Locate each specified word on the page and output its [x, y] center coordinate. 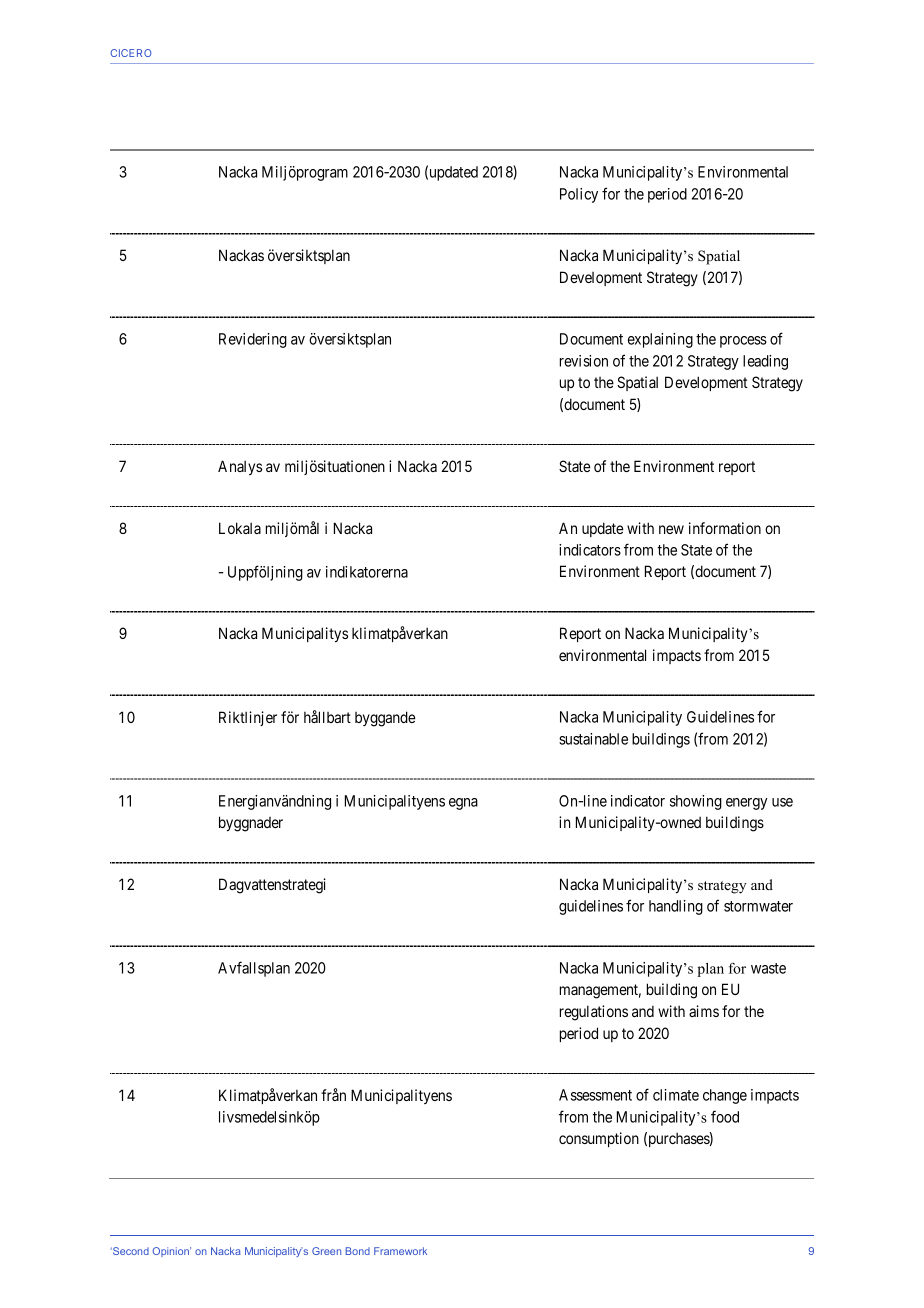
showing [696, 802]
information [725, 528]
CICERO [131, 53]
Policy [579, 195]
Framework [400, 1251]
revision [584, 361]
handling [676, 907]
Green [326, 1251]
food [725, 1116]
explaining [660, 340]
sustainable [593, 739]
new [671, 529]
